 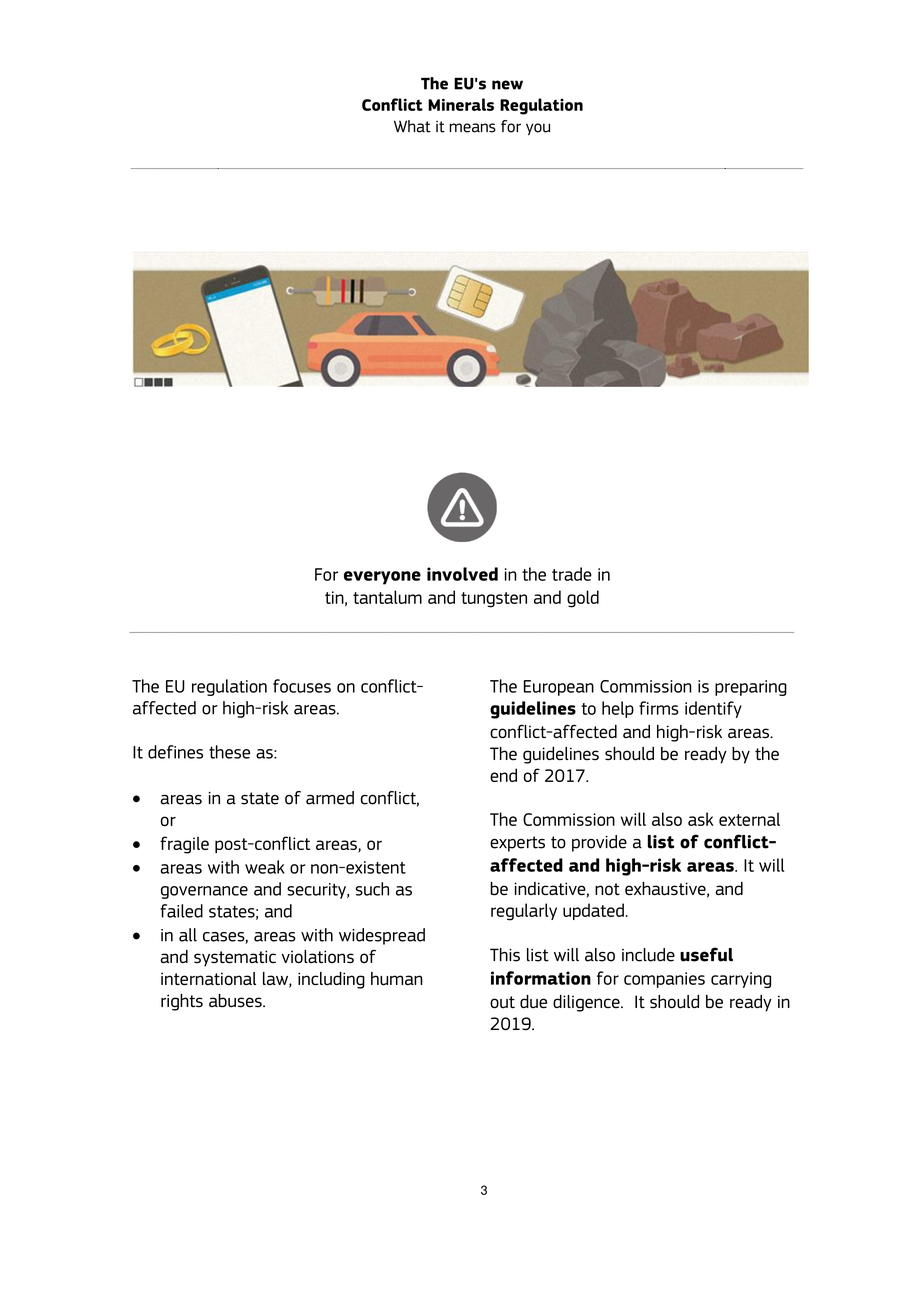 I want to click on means, so click(x=472, y=128).
